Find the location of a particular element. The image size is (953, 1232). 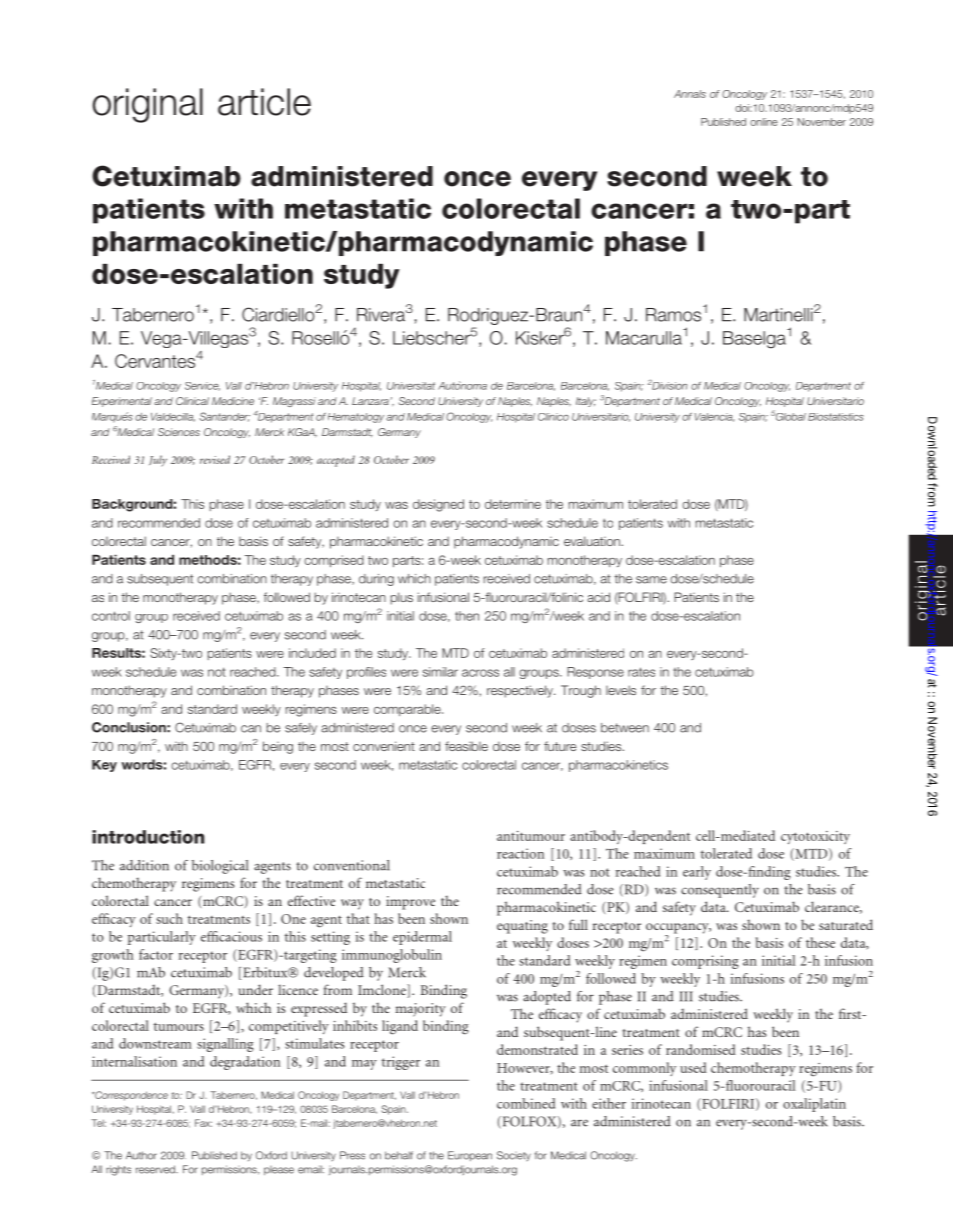

used is located at coordinates (693, 1067).
